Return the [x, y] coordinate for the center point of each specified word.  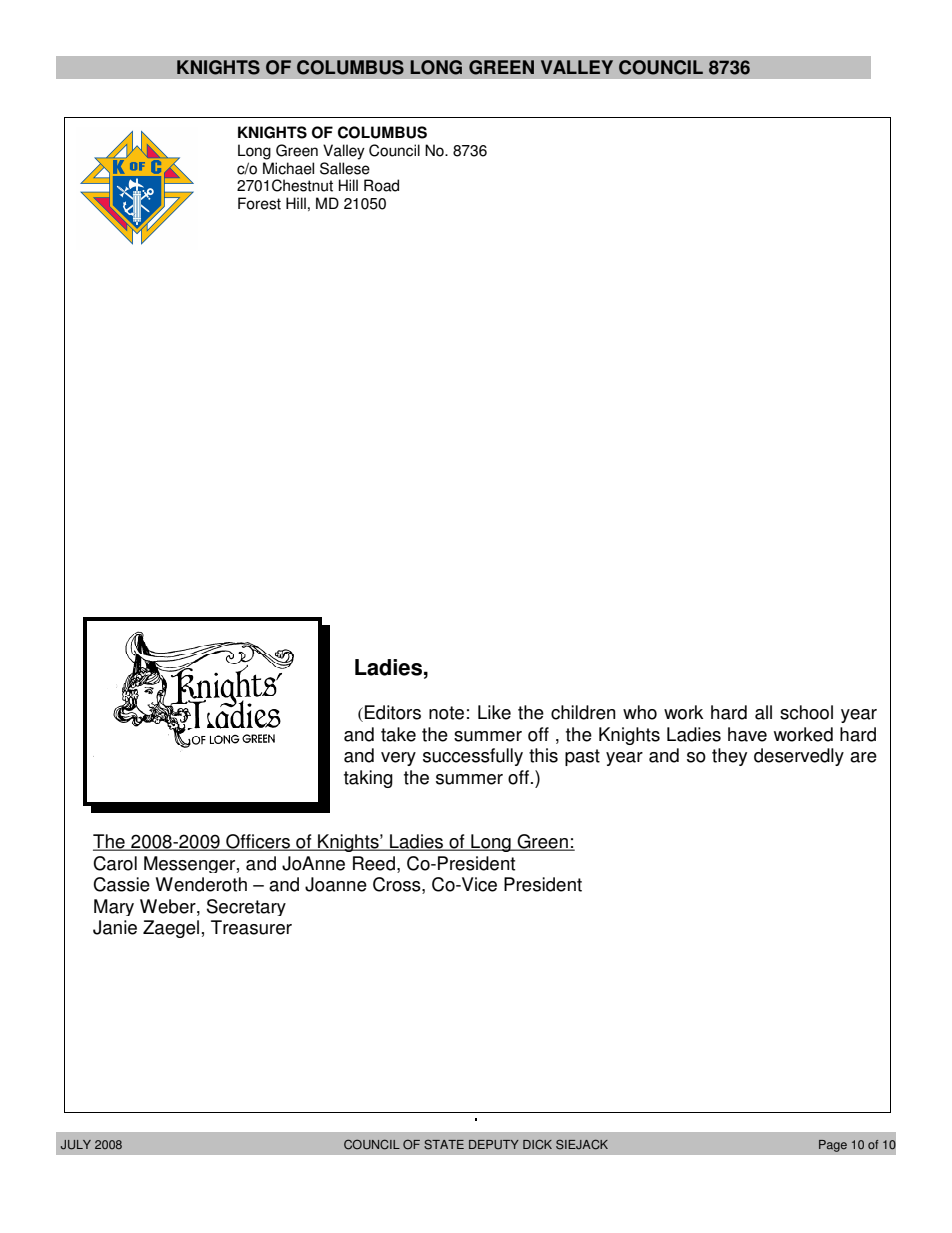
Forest [259, 203]
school [806, 712]
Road [381, 185]
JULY [76, 1145]
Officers [258, 842]
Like [494, 712]
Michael [288, 168]
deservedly [799, 757]
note [446, 713]
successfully [473, 757]
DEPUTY [494, 1145]
